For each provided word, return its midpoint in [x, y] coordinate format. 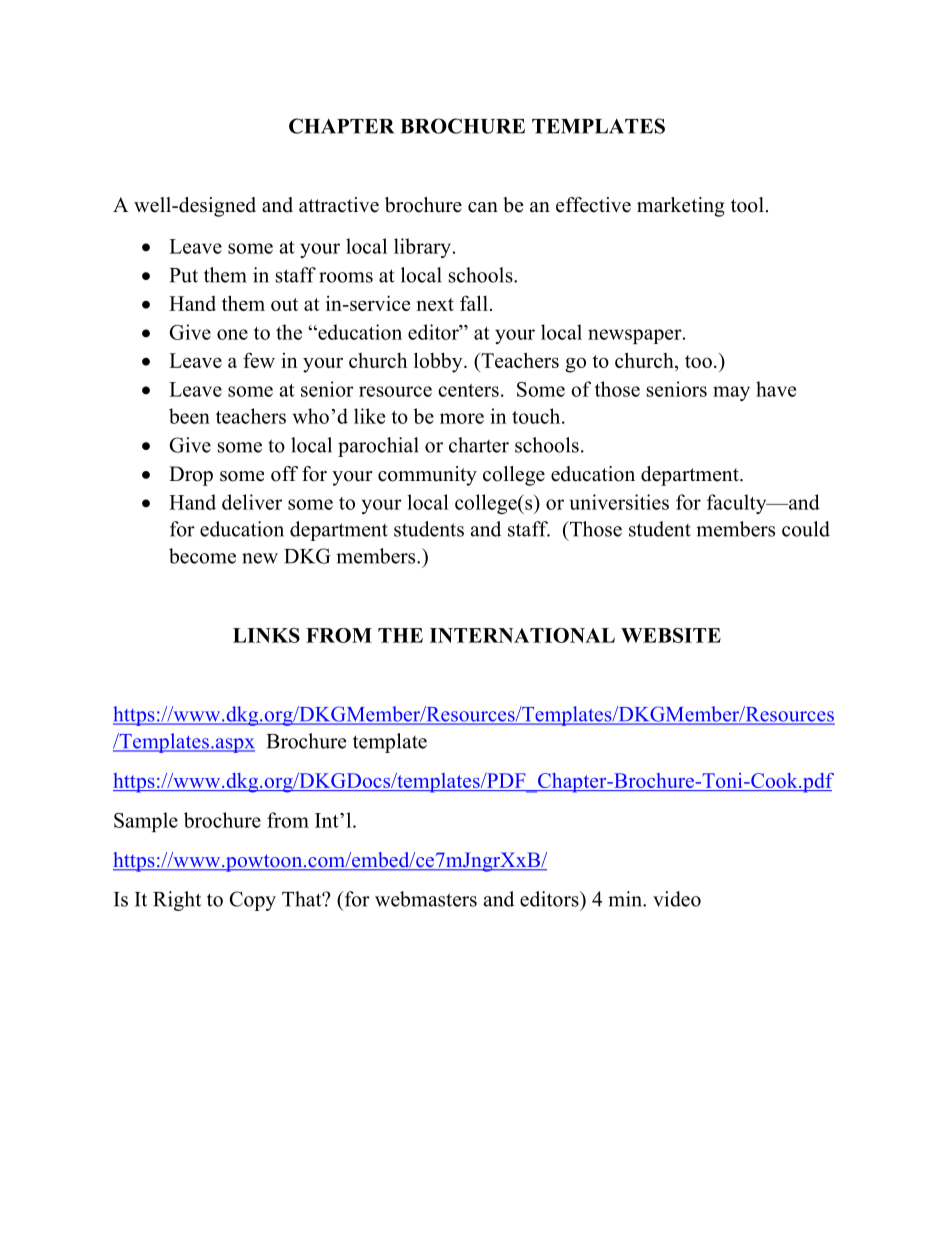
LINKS [266, 635]
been [189, 416]
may [731, 393]
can [483, 207]
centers [468, 390]
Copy [252, 901]
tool [747, 205]
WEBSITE [671, 635]
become [202, 556]
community [427, 476]
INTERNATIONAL [522, 635]
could [806, 529]
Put [184, 275]
